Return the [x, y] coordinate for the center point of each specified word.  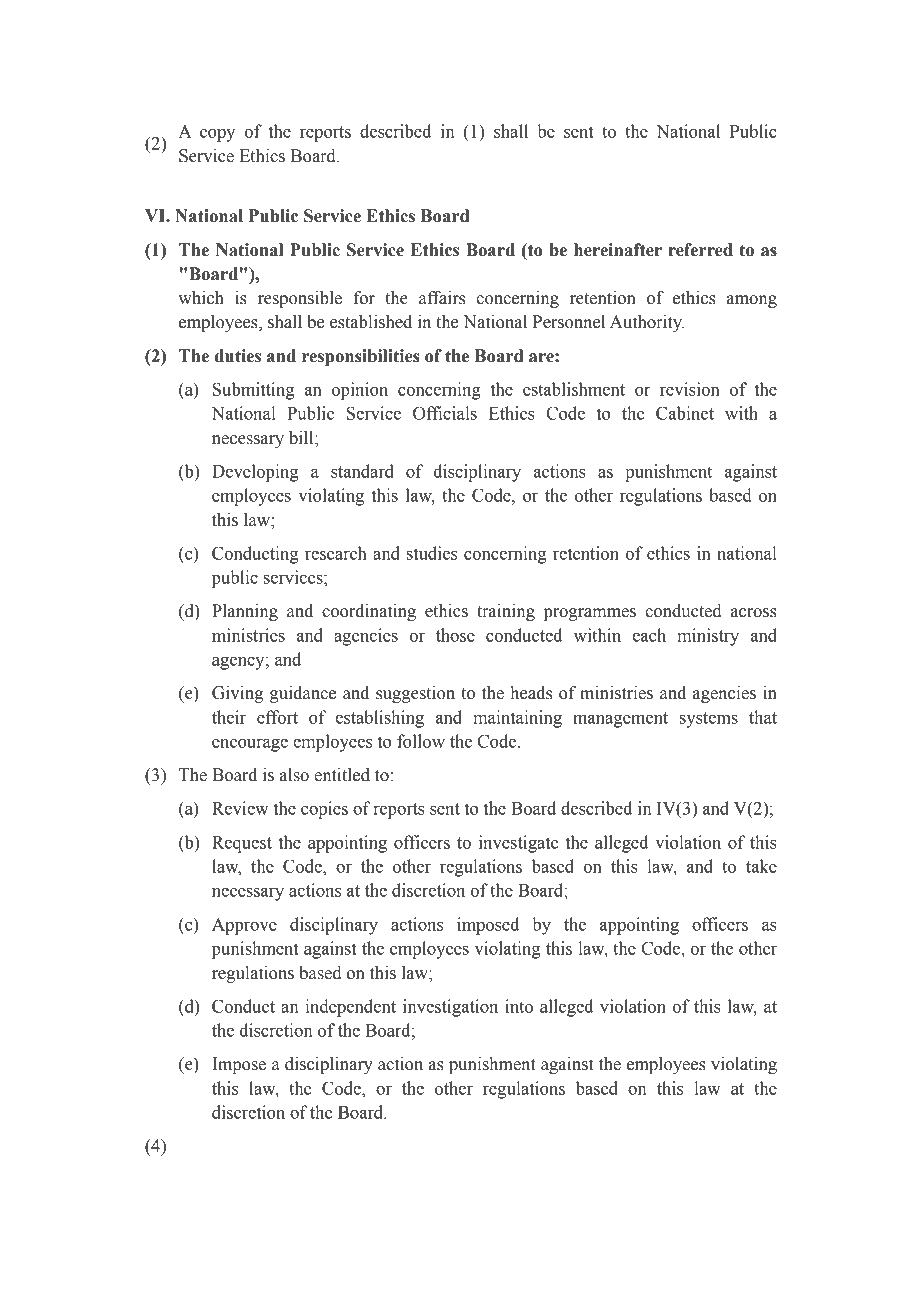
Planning [245, 612]
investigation [450, 1008]
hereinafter [618, 250]
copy [217, 135]
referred [700, 250]
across [754, 613]
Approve [244, 926]
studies [432, 553]
